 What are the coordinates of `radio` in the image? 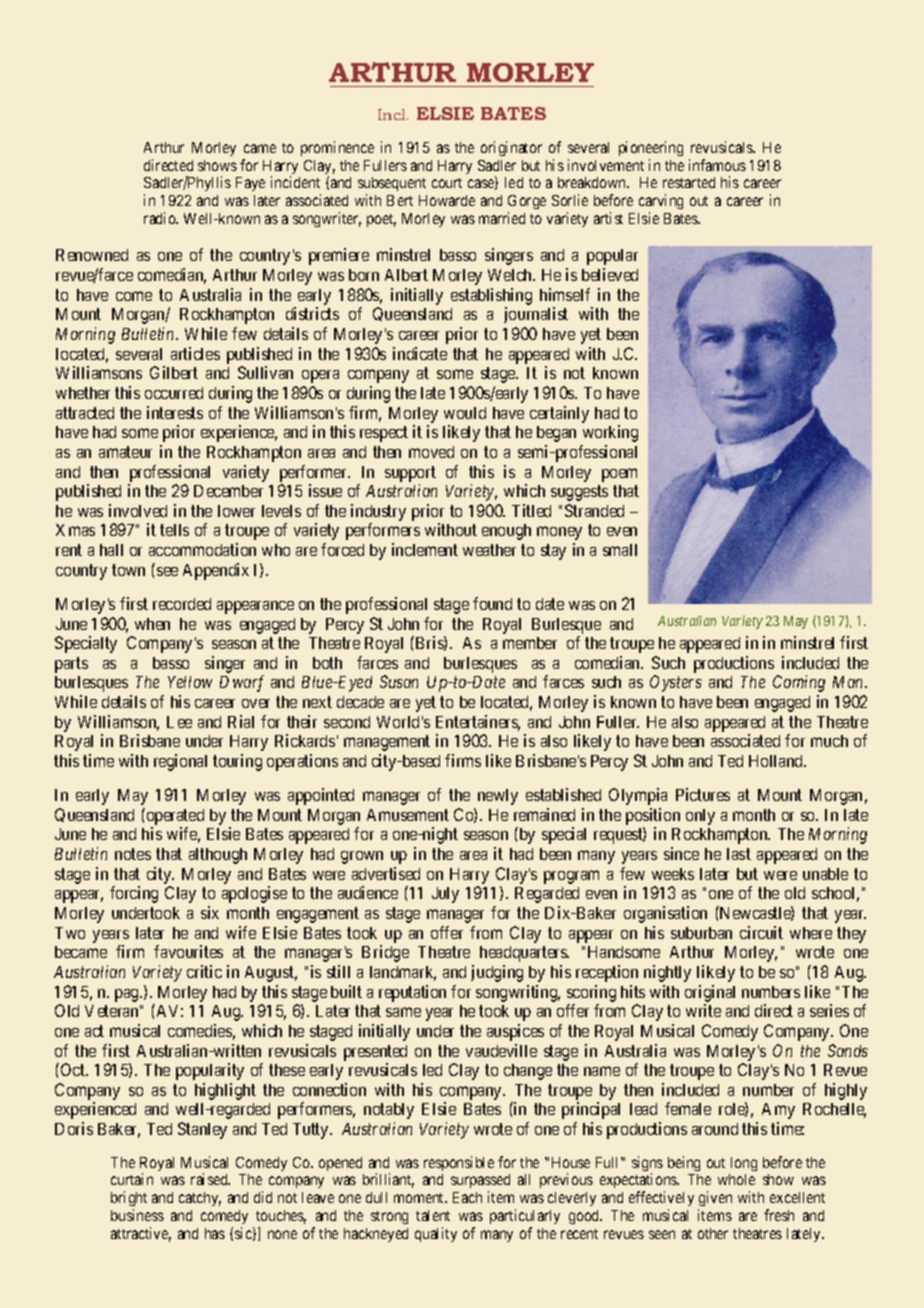 It's located at (161, 218).
